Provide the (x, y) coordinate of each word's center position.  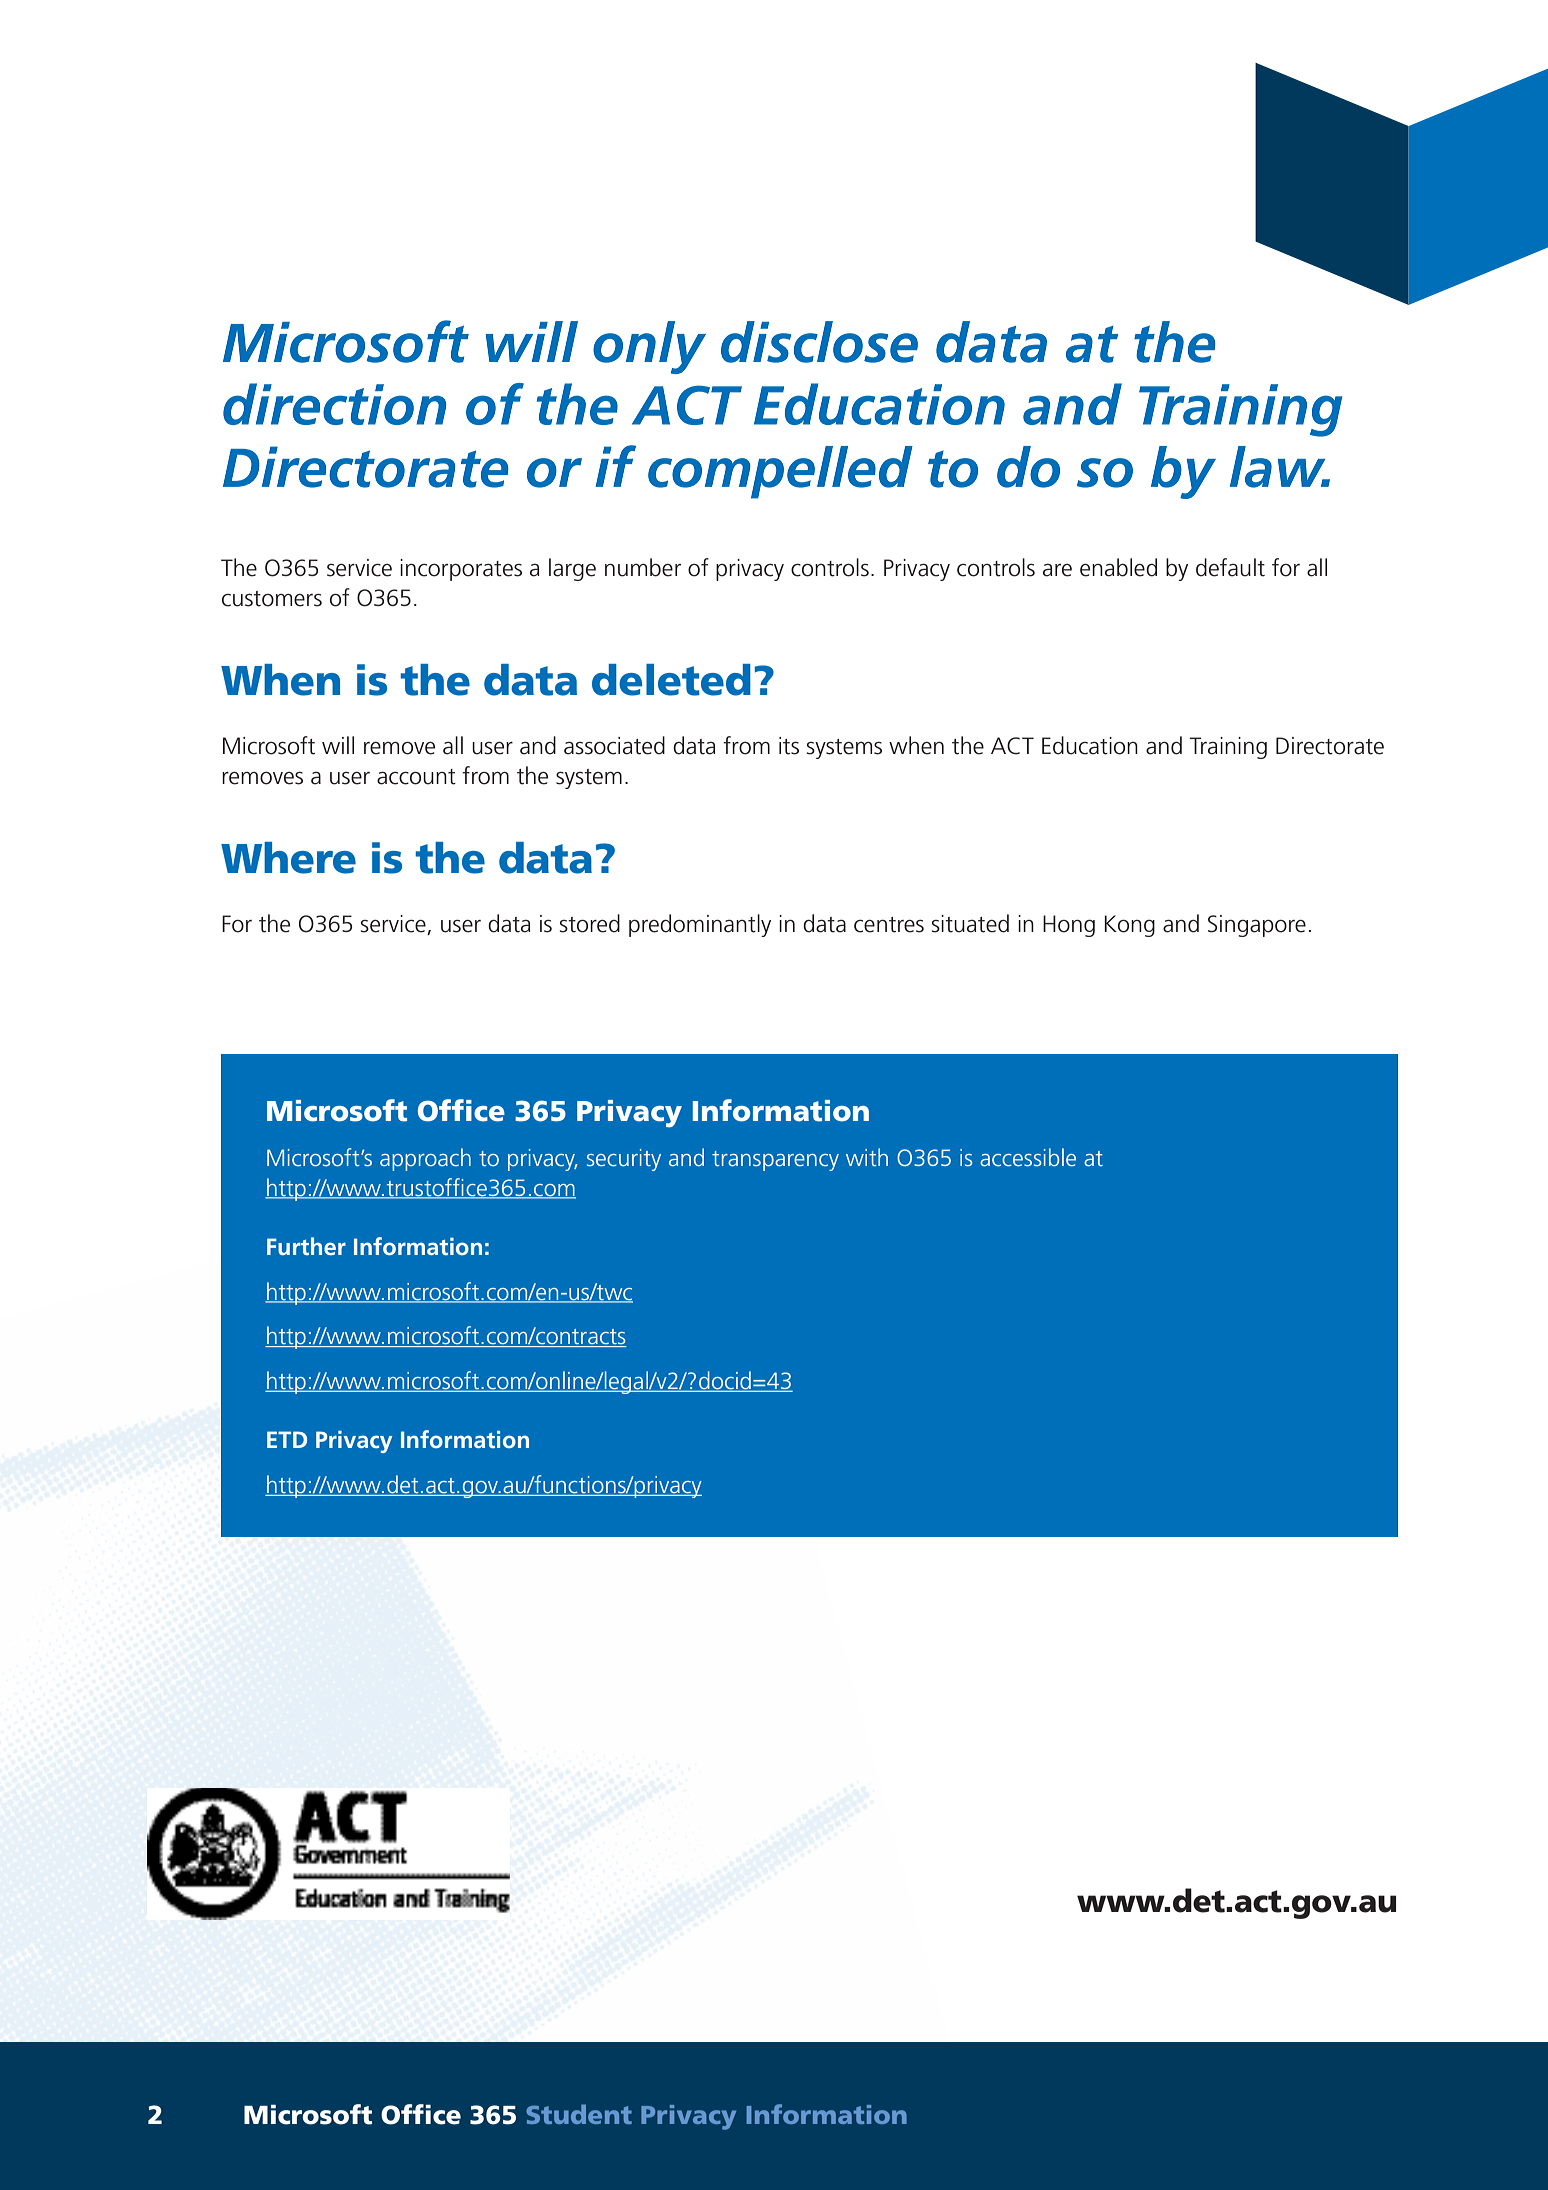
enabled (1118, 567)
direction (334, 404)
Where (288, 858)
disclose (819, 342)
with (867, 1157)
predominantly (700, 925)
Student (579, 2114)
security (624, 1160)
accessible (1028, 1157)
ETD (287, 1439)
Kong (1129, 926)
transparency (775, 1161)
